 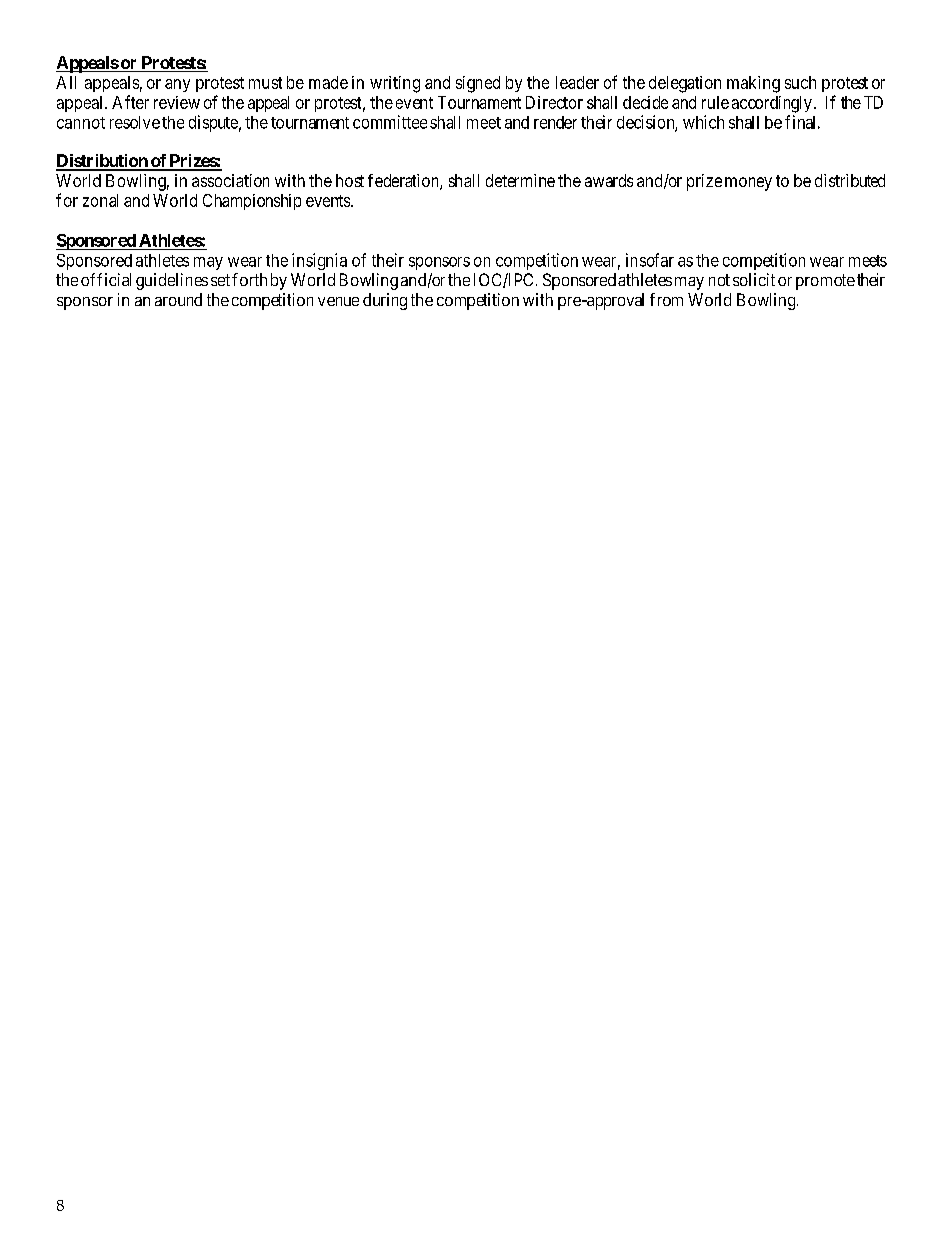 I want to click on signed, so click(x=478, y=84).
